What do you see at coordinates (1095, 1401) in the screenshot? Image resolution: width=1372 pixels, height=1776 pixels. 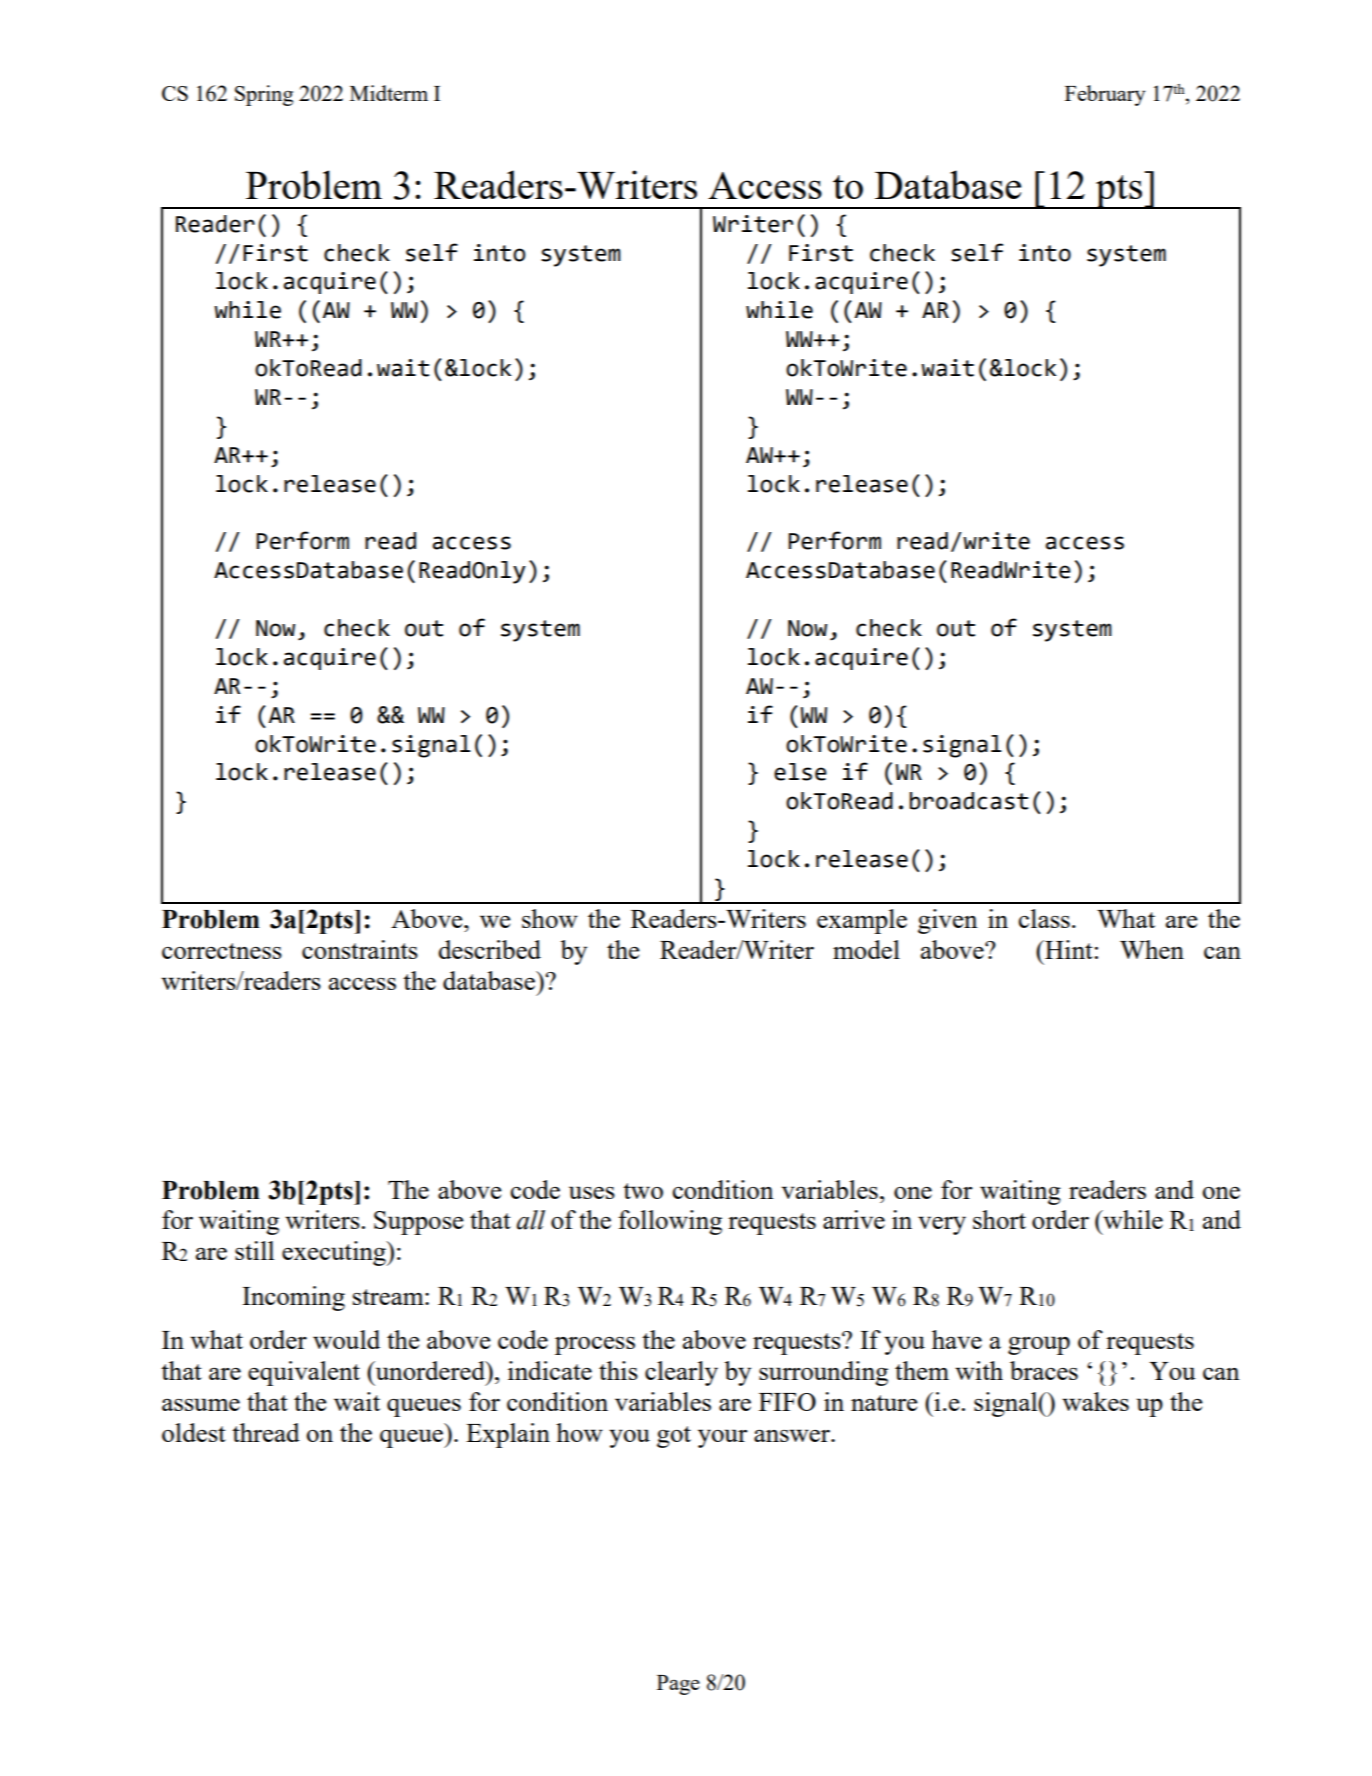 I see `wakes` at bounding box center [1095, 1401].
